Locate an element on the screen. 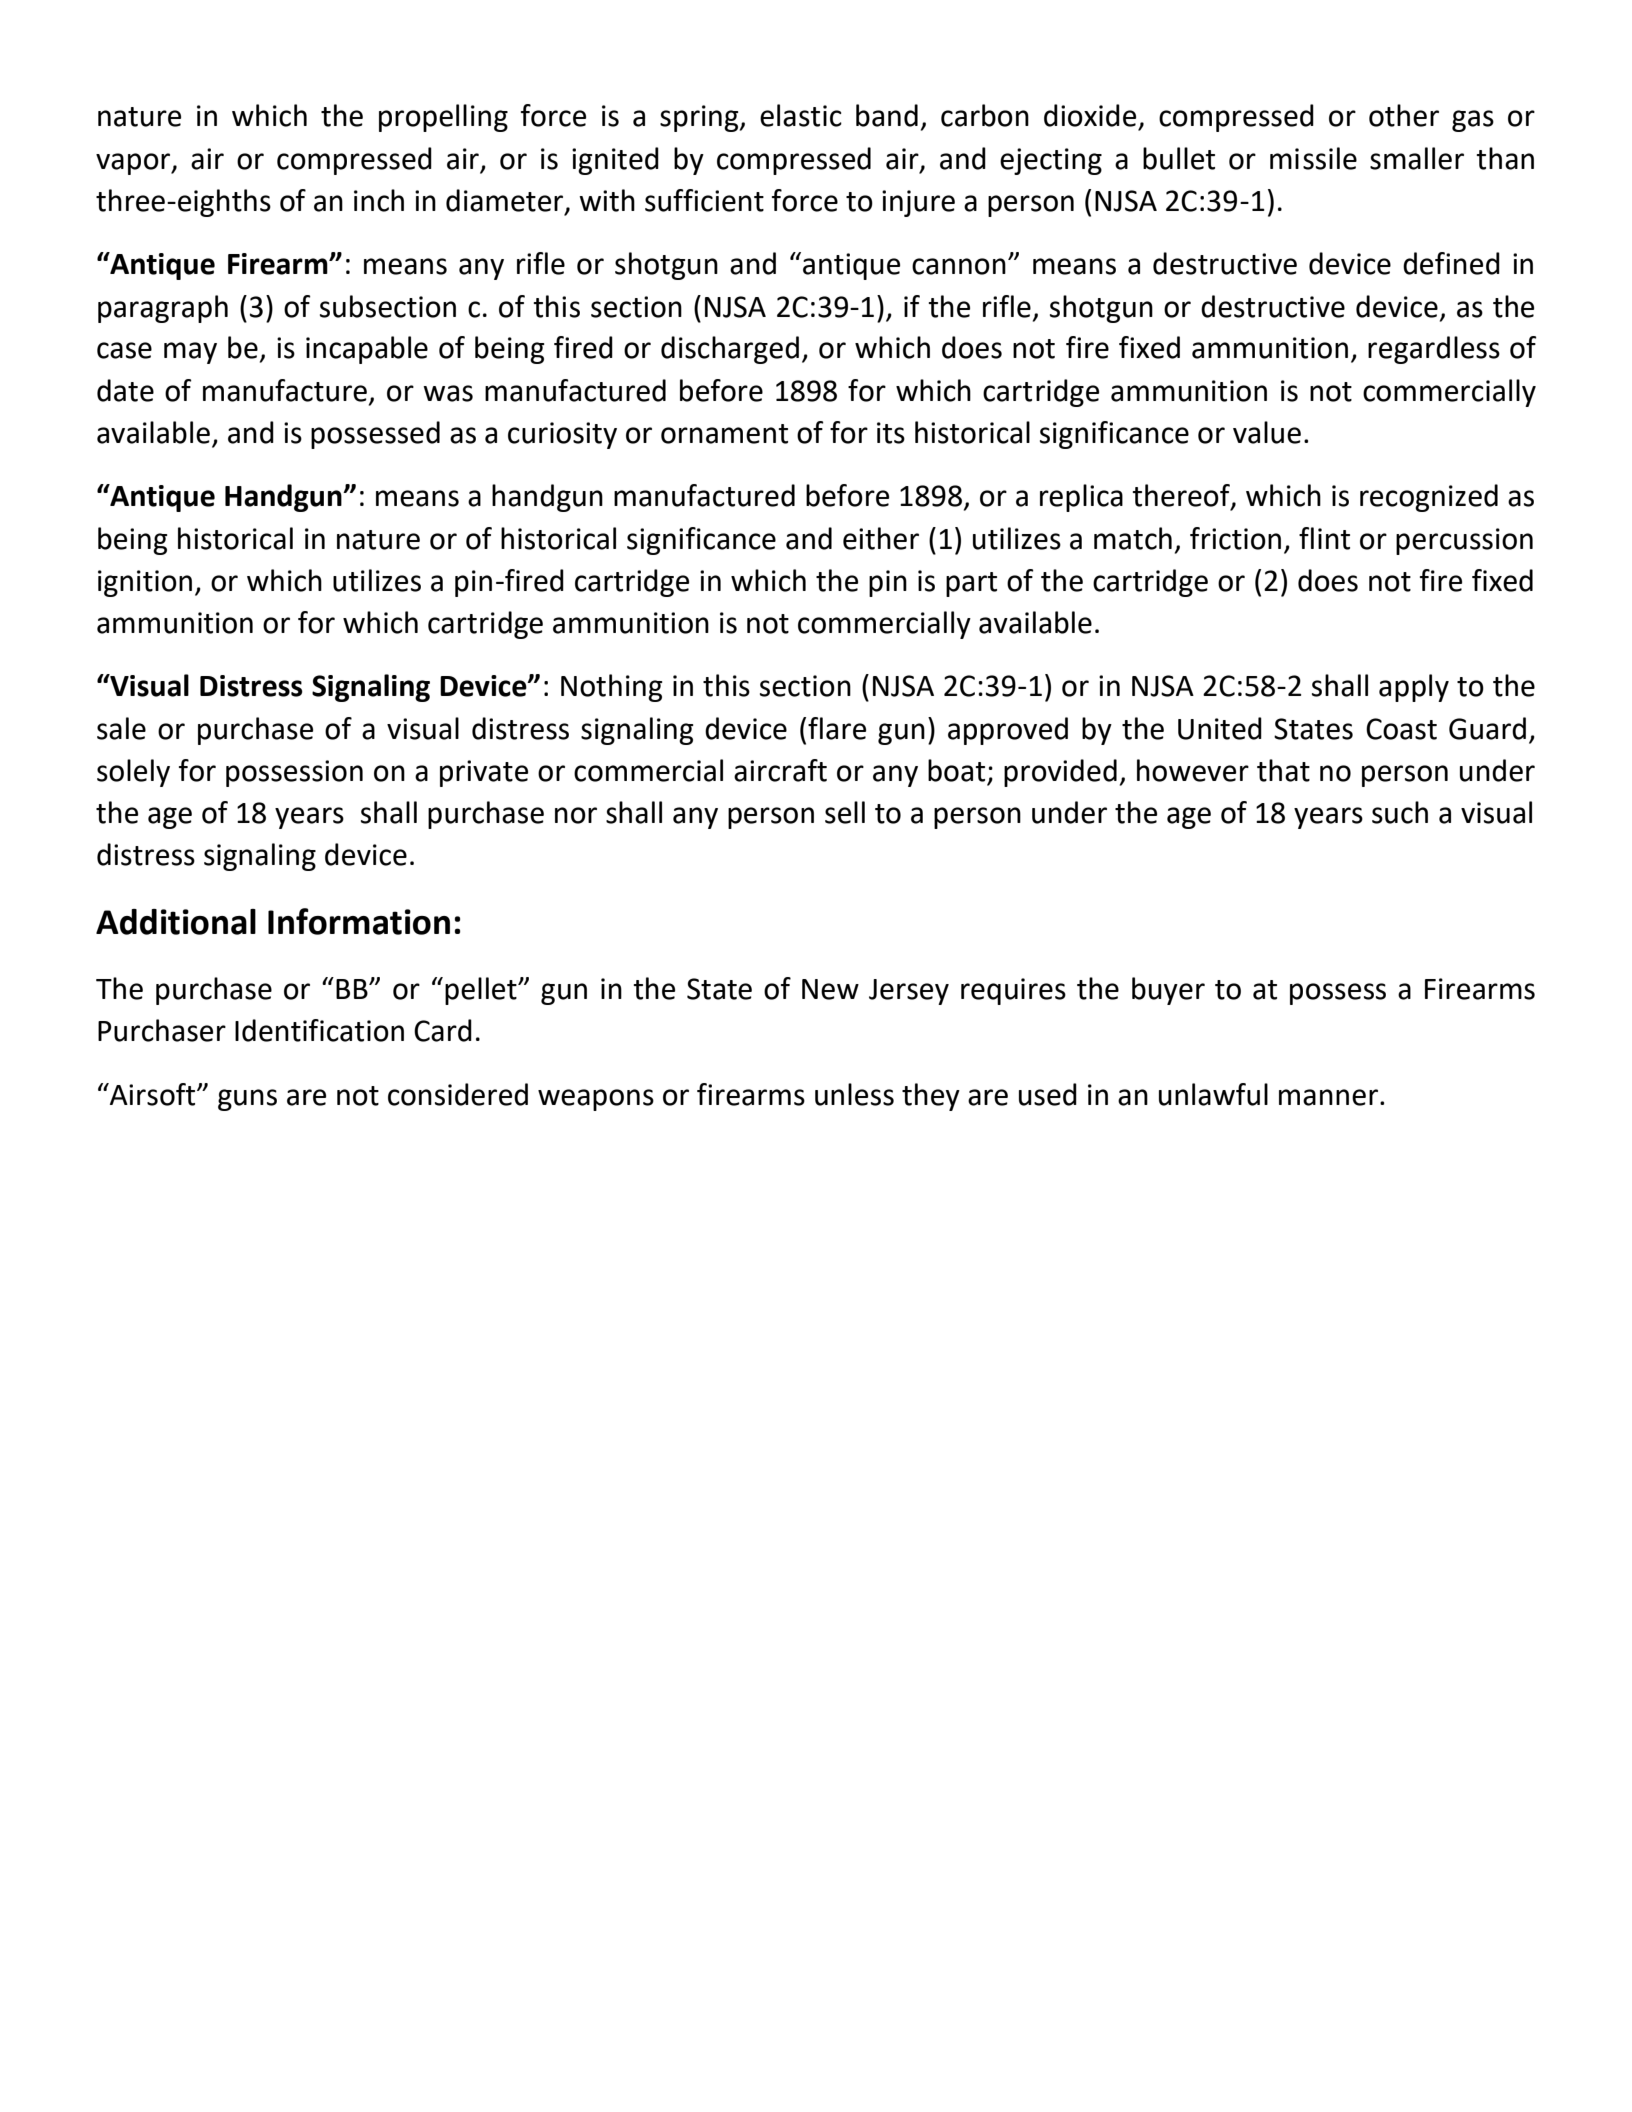 The height and width of the screenshot is (2112, 1632). missile is located at coordinates (1313, 158).
